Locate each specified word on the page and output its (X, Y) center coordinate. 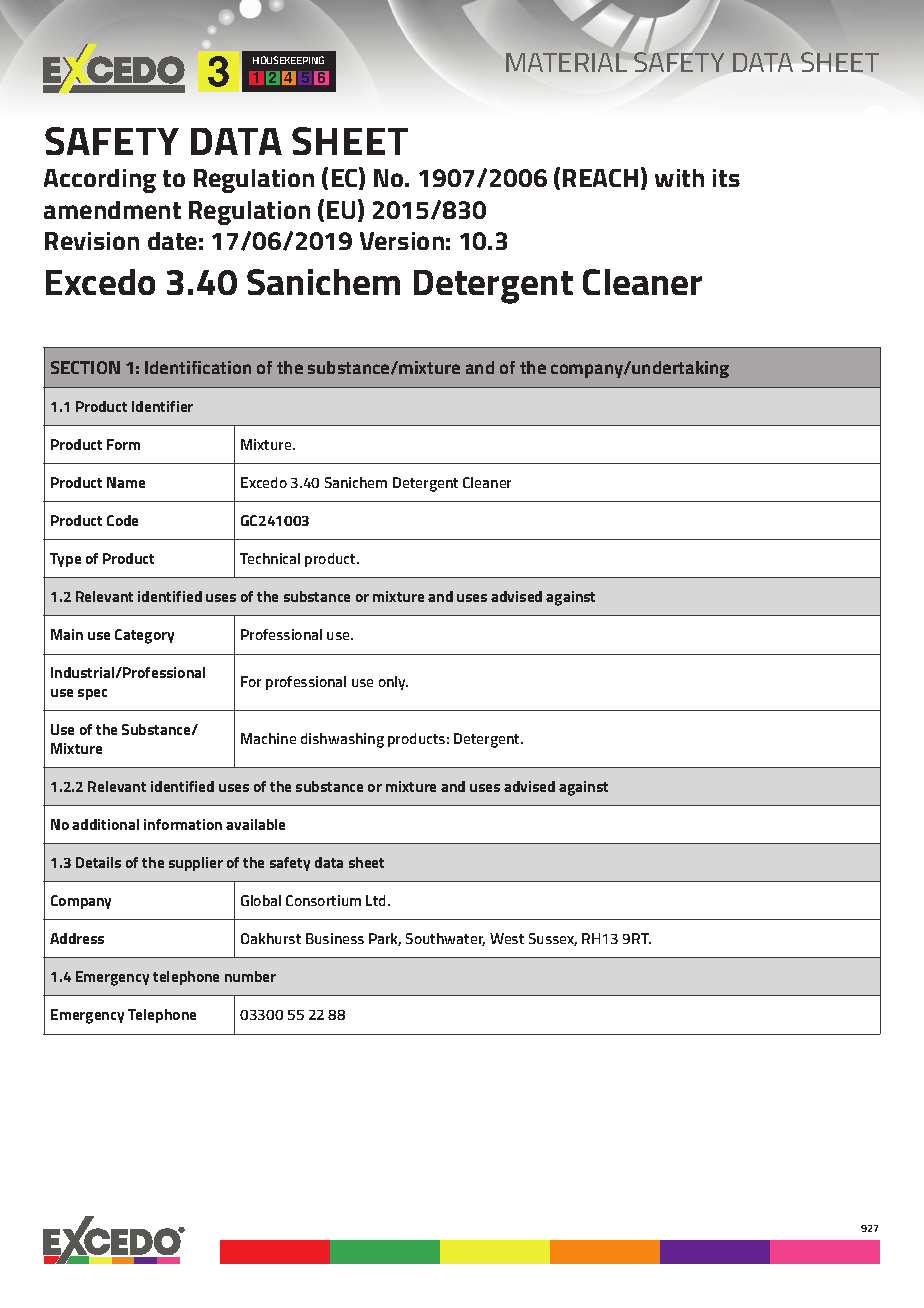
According (100, 181)
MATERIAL (566, 62)
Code (122, 520)
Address (77, 938)
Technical (270, 558)
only (393, 683)
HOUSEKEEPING (288, 60)
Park (385, 939)
